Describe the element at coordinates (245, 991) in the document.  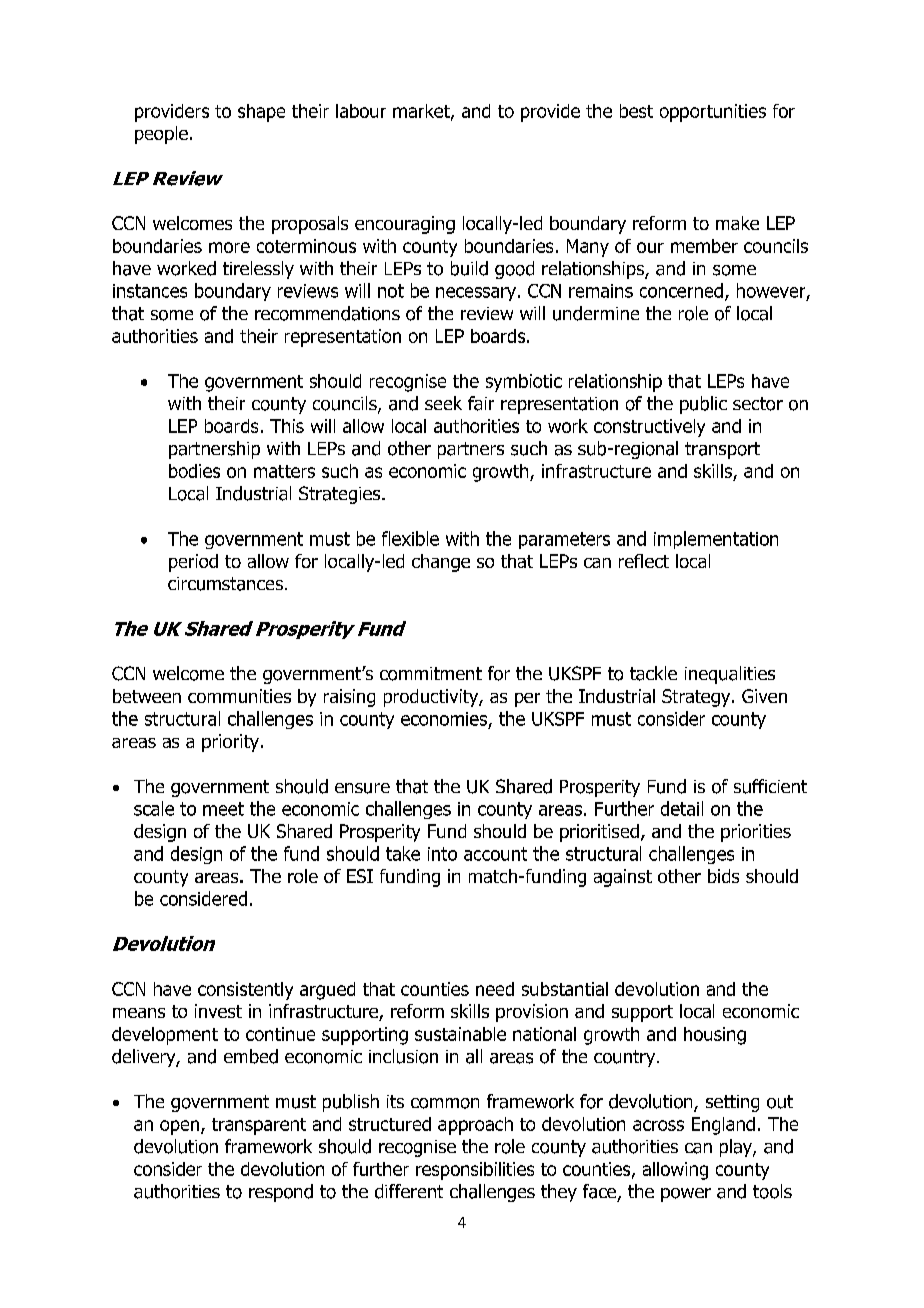
I see `consistently` at that location.
